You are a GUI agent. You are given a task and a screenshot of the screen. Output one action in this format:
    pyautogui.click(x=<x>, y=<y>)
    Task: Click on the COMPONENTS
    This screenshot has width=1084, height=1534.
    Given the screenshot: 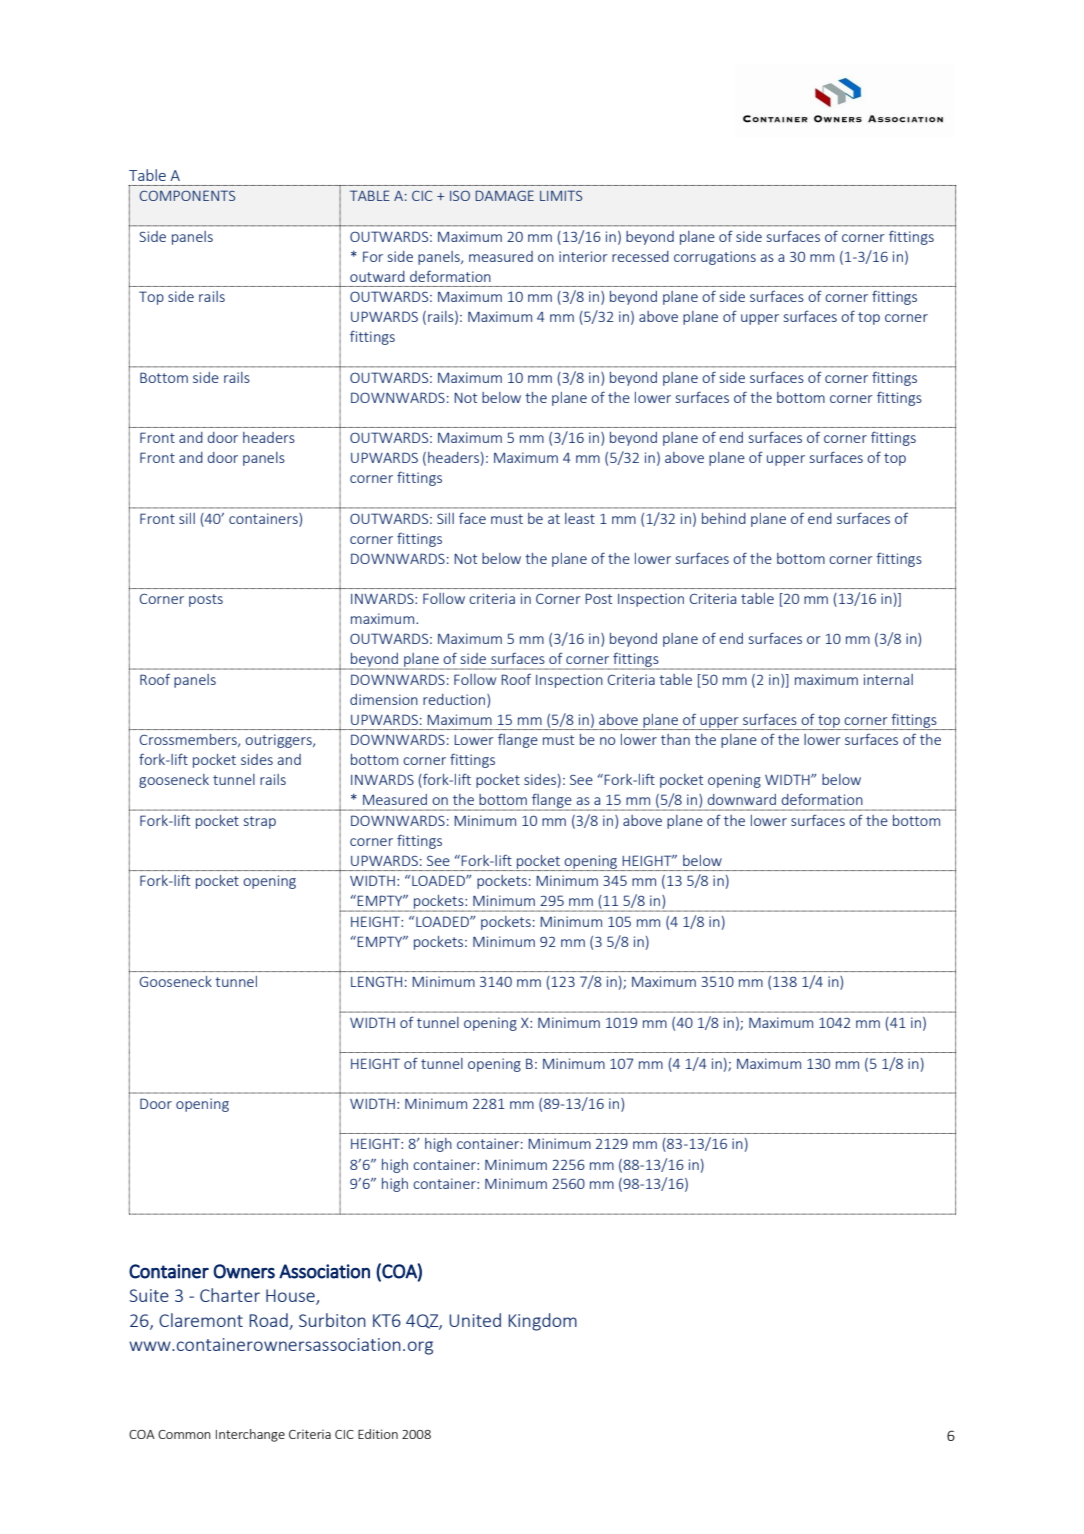 What is the action you would take?
    pyautogui.click(x=187, y=195)
